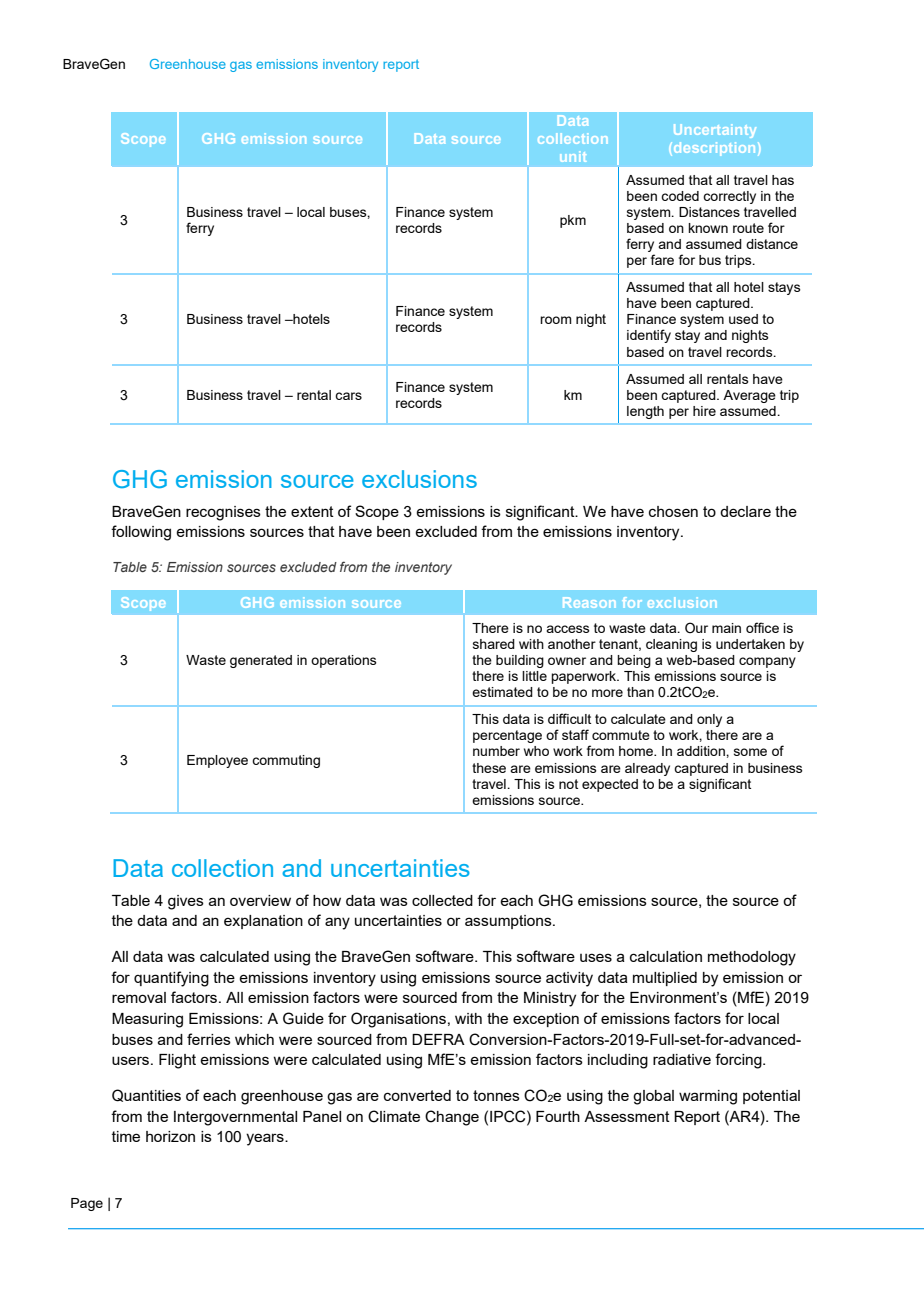 This page has width=924, height=1309. Describe the element at coordinates (126, 1136) in the page. I see `time` at that location.
